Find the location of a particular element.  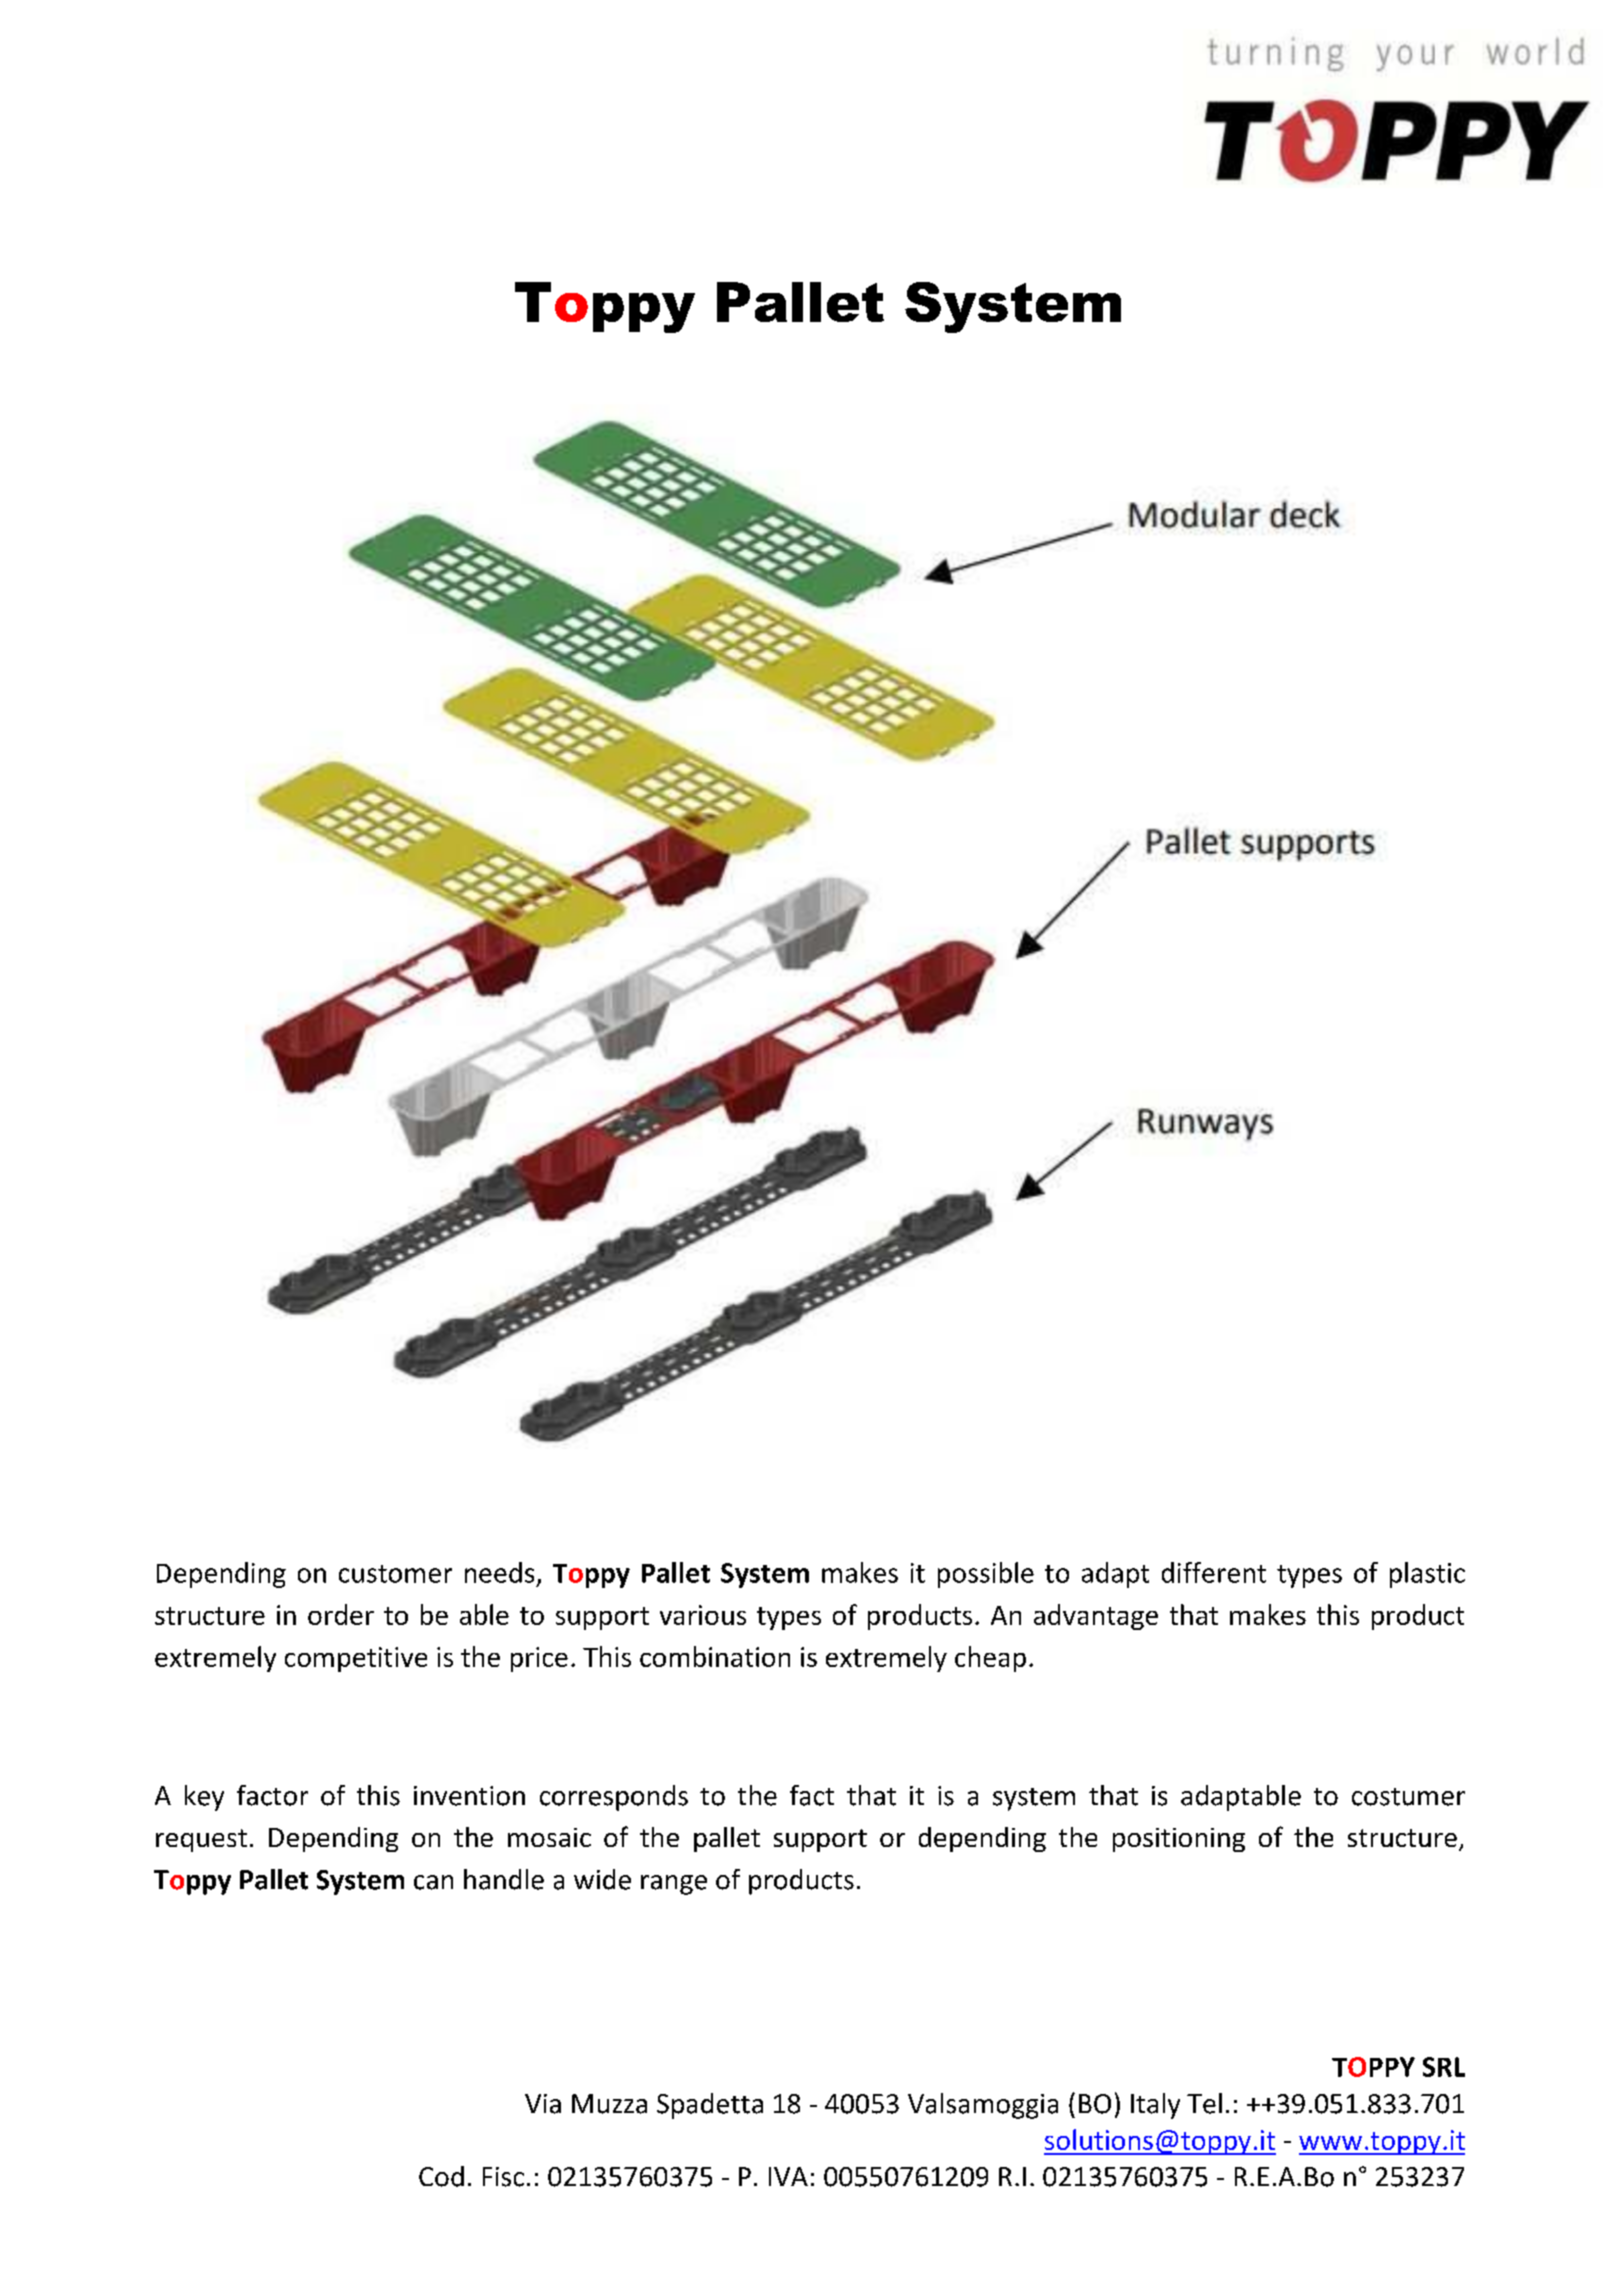

can is located at coordinates (433, 1882).
